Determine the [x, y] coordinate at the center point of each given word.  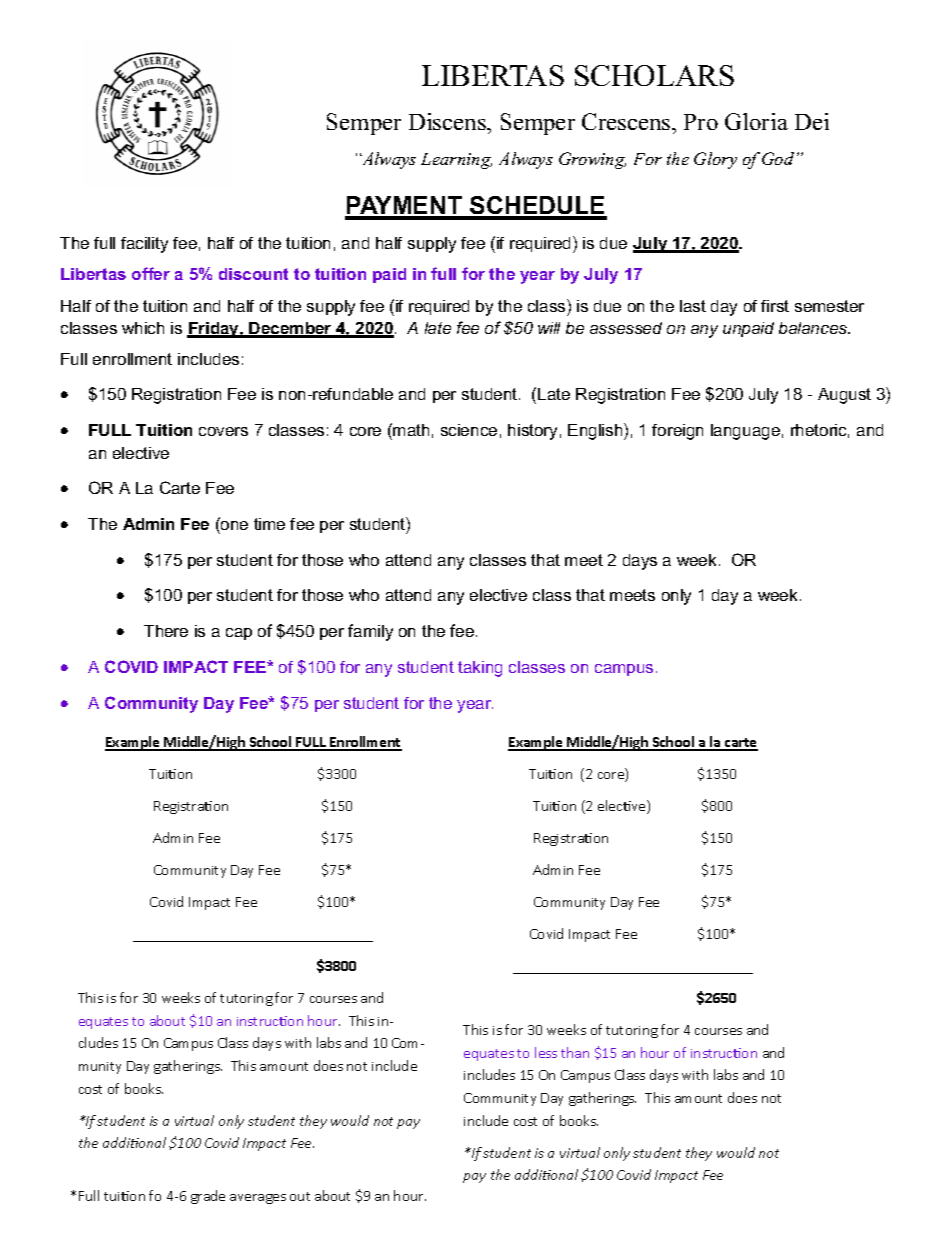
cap [239, 634]
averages [258, 1199]
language [745, 432]
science [469, 430]
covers [223, 431]
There [166, 631]
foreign [677, 432]
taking [480, 669]
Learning [456, 161]
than [575, 1052]
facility [144, 245]
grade [208, 1197]
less [546, 1052]
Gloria [756, 121]
